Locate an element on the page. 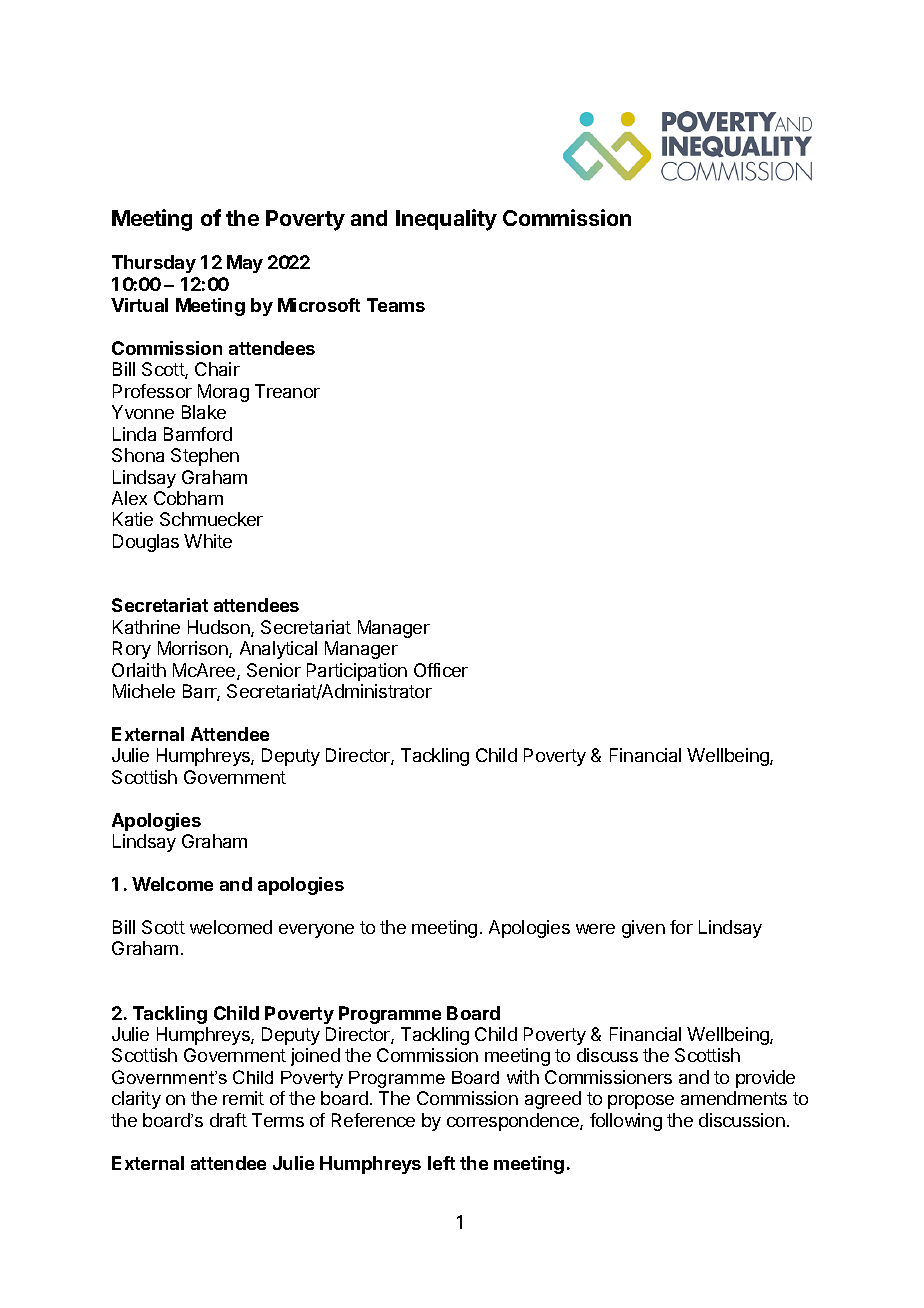 The image size is (924, 1308). propose is located at coordinates (641, 1102).
